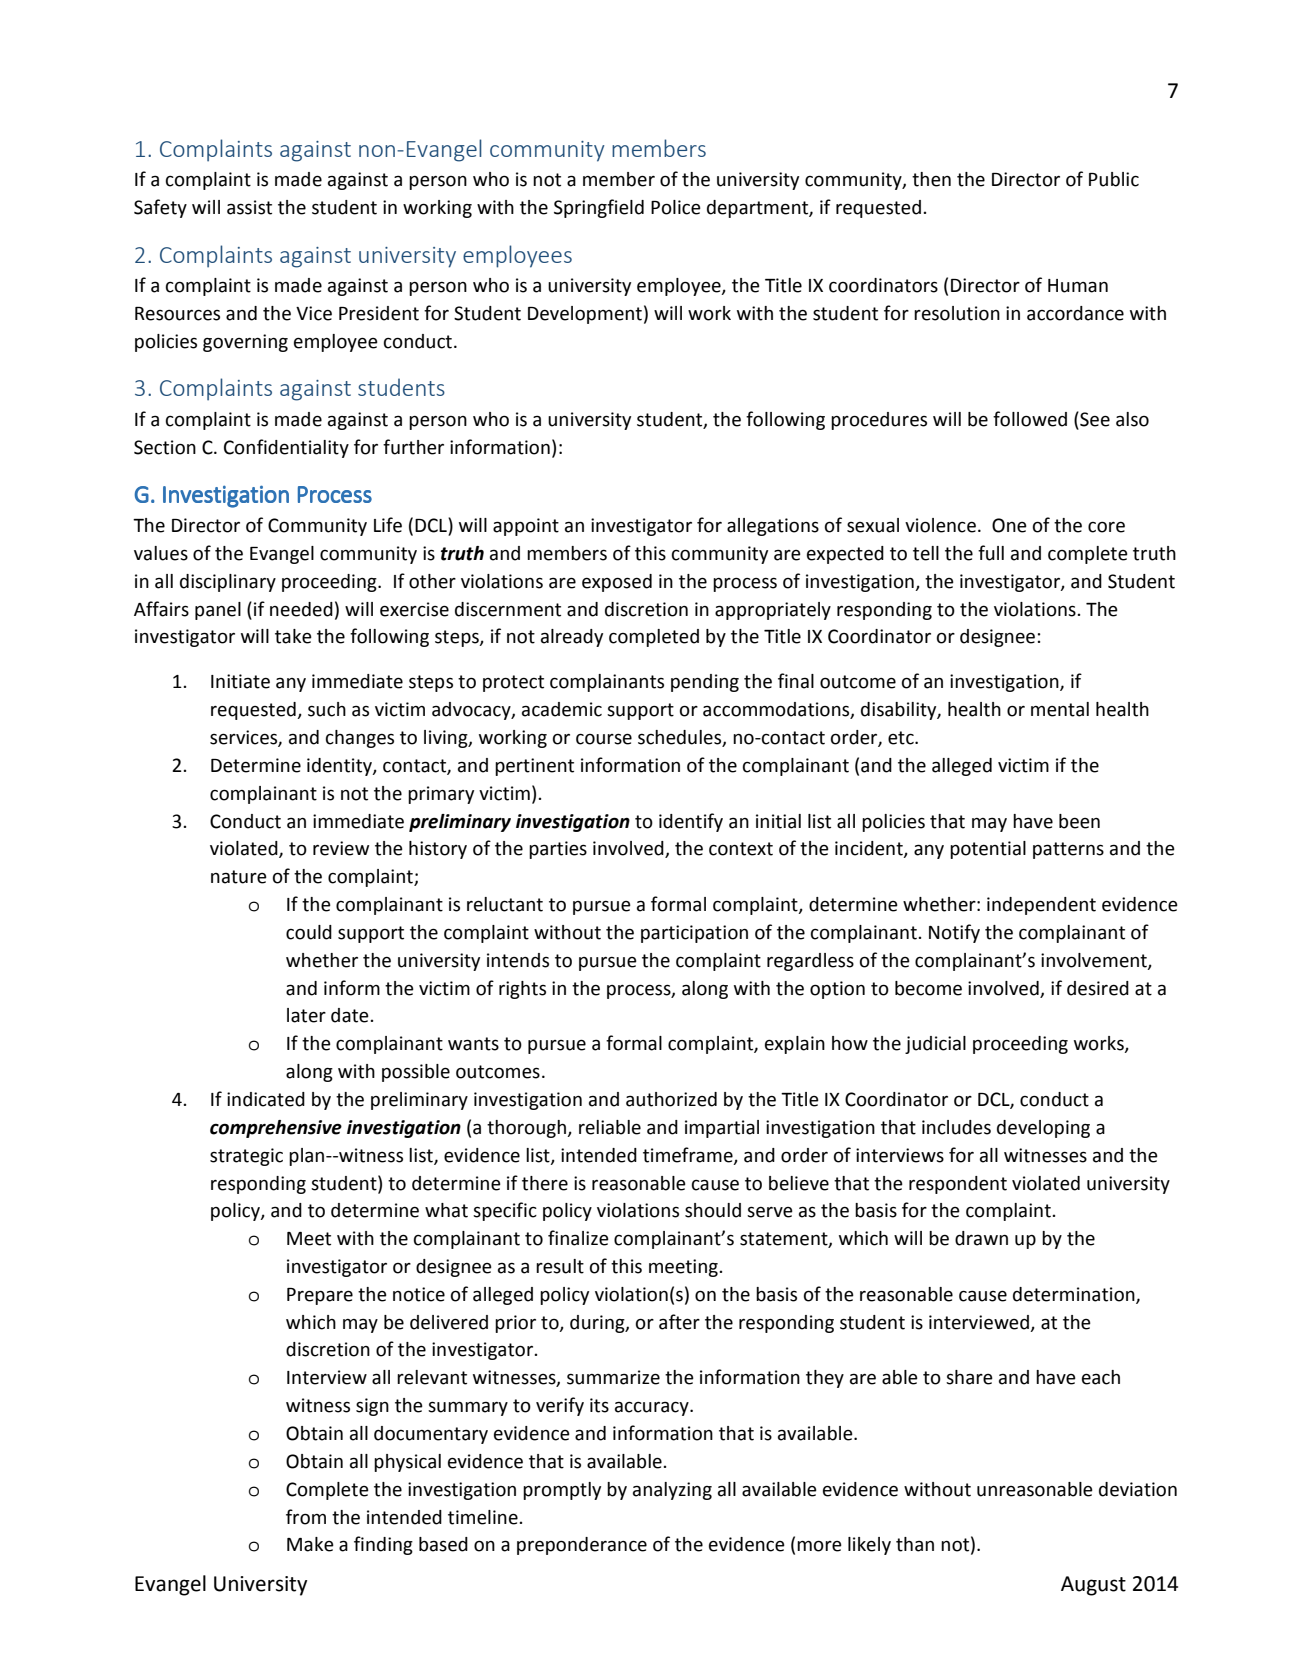 Image resolution: width=1293 pixels, height=1674 pixels. What do you see at coordinates (310, 1544) in the document?
I see `Make` at bounding box center [310, 1544].
